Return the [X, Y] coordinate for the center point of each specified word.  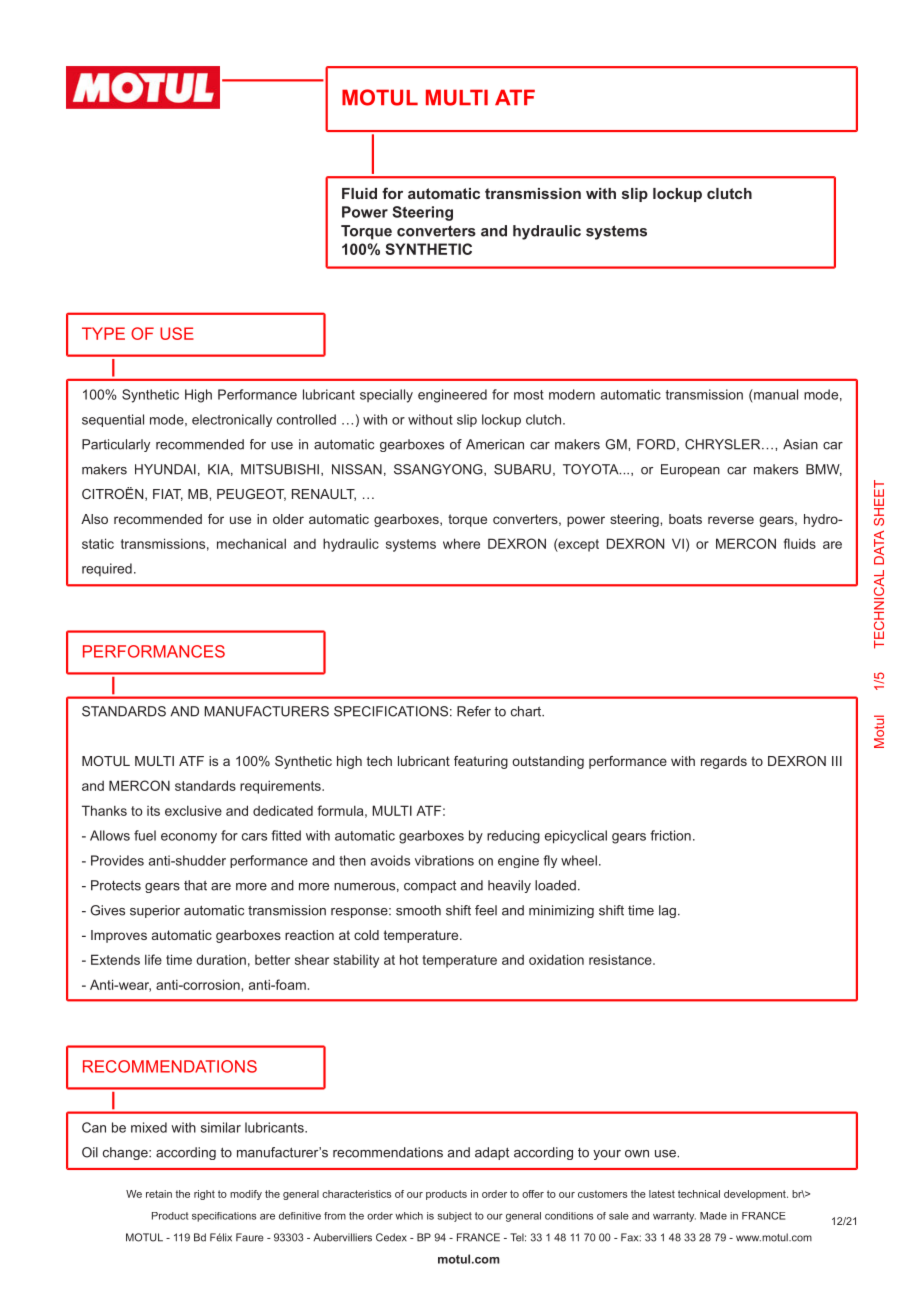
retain [159, 1194]
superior [155, 911]
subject [455, 1217]
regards [724, 762]
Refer [474, 711]
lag [667, 911]
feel [486, 910]
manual [775, 394]
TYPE [103, 333]
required [107, 569]
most [529, 395]
